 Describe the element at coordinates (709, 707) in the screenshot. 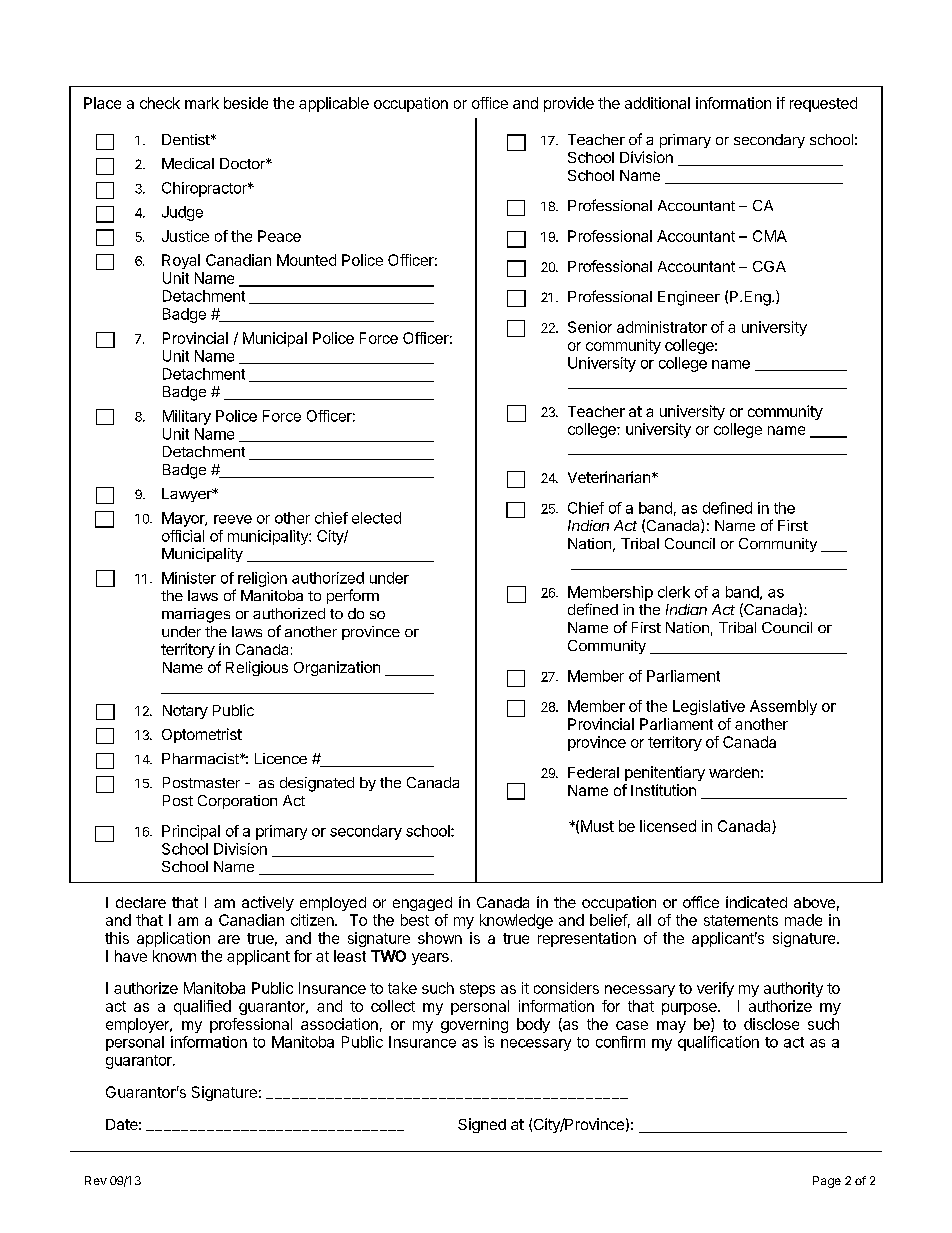

I see `Legislative` at that location.
